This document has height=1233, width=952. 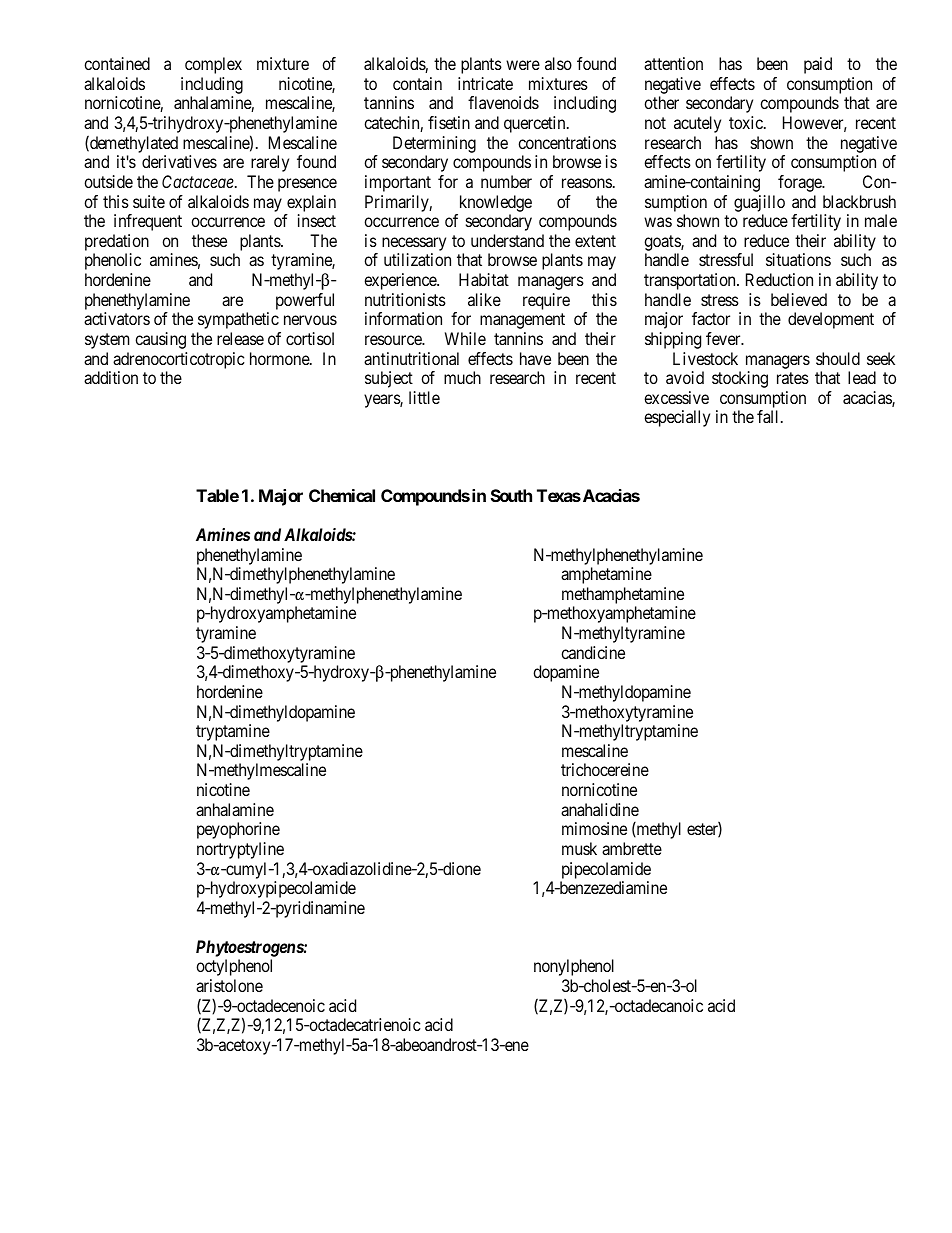 I want to click on addition, so click(x=111, y=377).
